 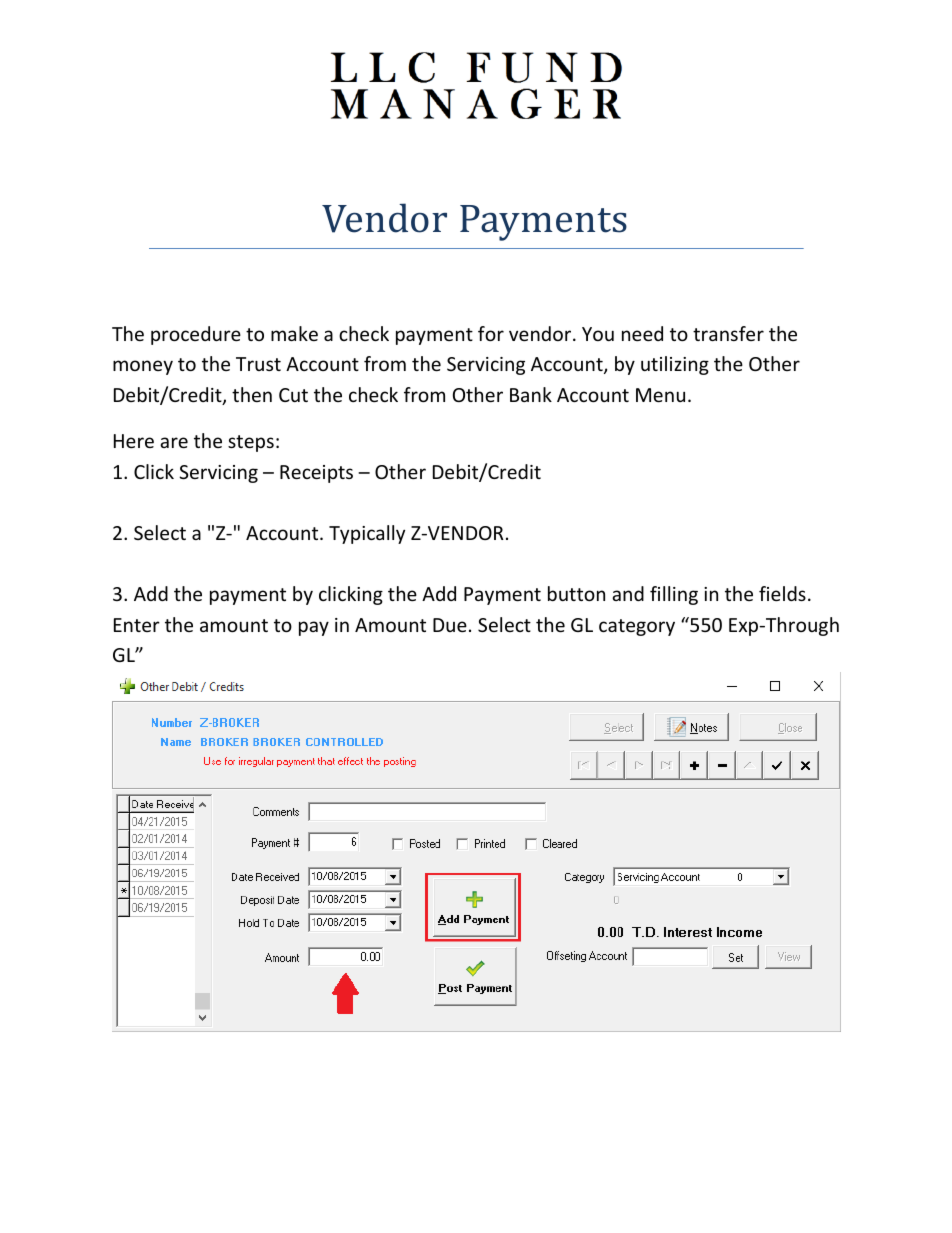 I want to click on Menu, so click(x=660, y=395).
